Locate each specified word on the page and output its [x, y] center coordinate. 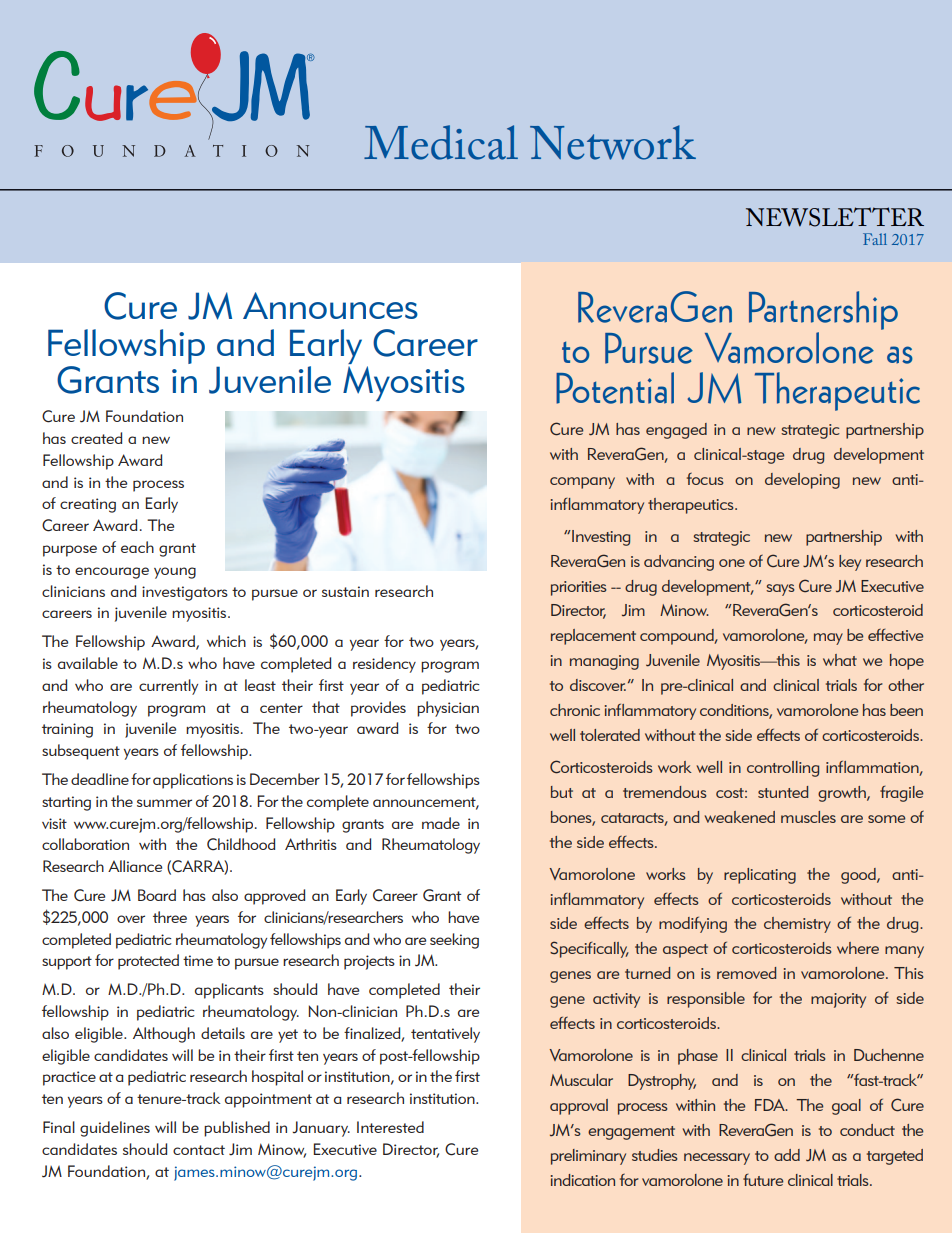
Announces [330, 305]
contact [199, 1150]
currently [168, 687]
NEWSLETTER [835, 217]
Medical [441, 142]
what [840, 660]
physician [448, 709]
